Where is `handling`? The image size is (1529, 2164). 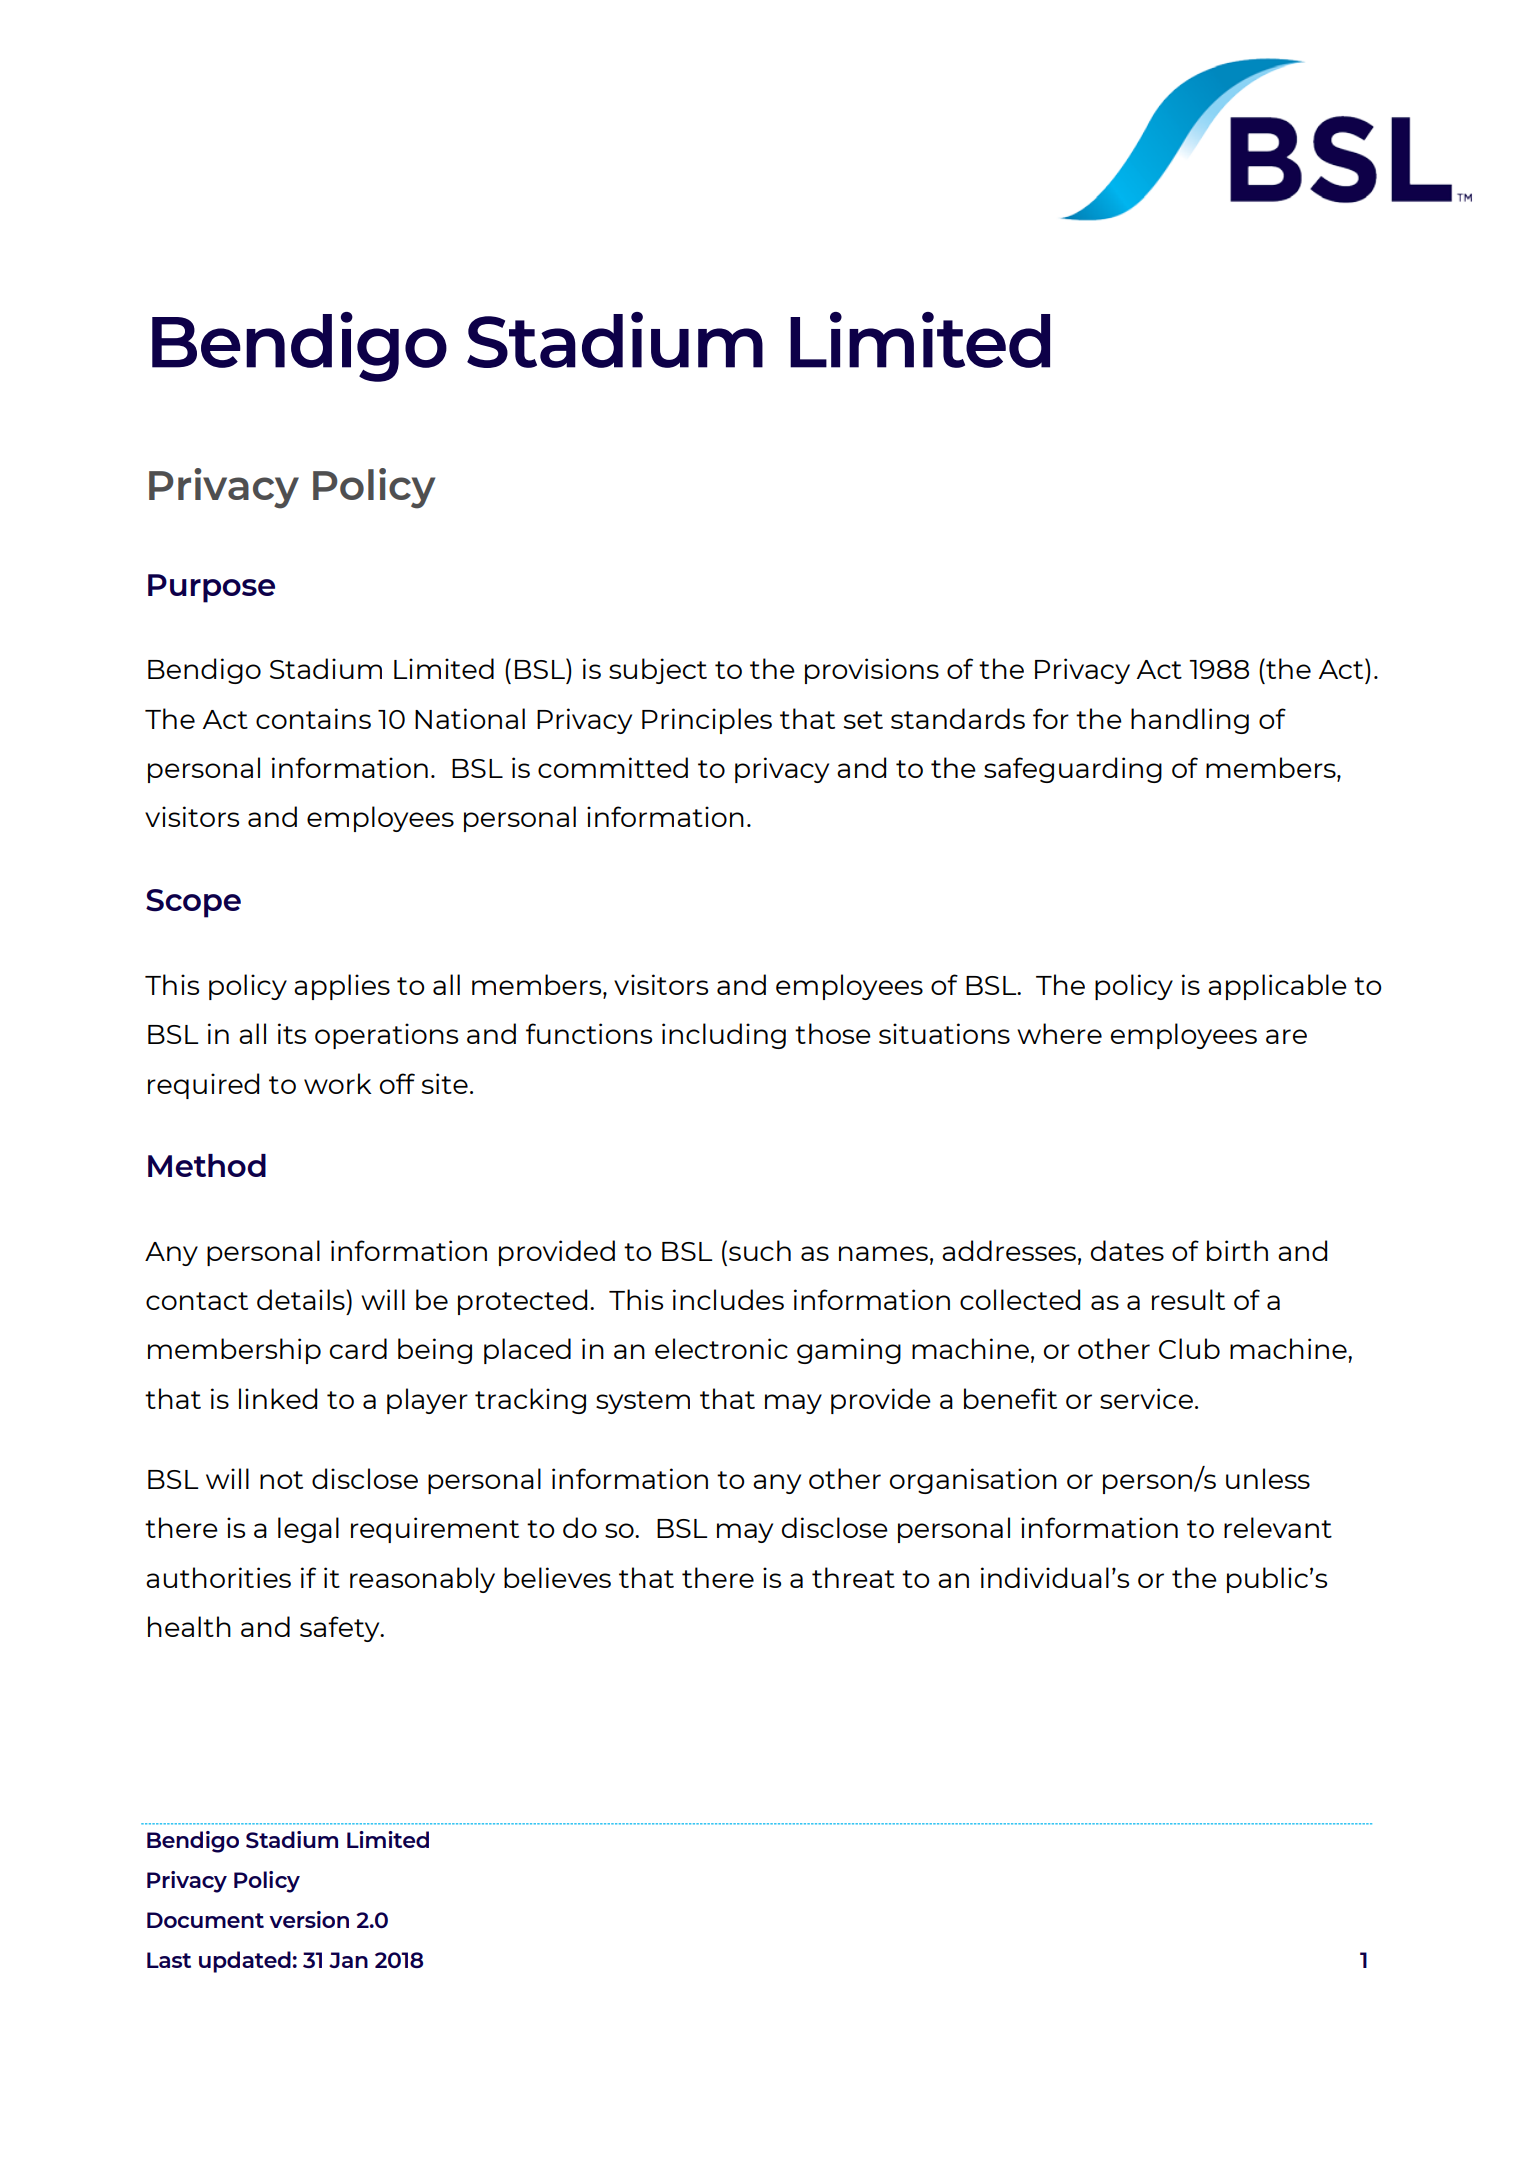 handling is located at coordinates (1190, 721).
